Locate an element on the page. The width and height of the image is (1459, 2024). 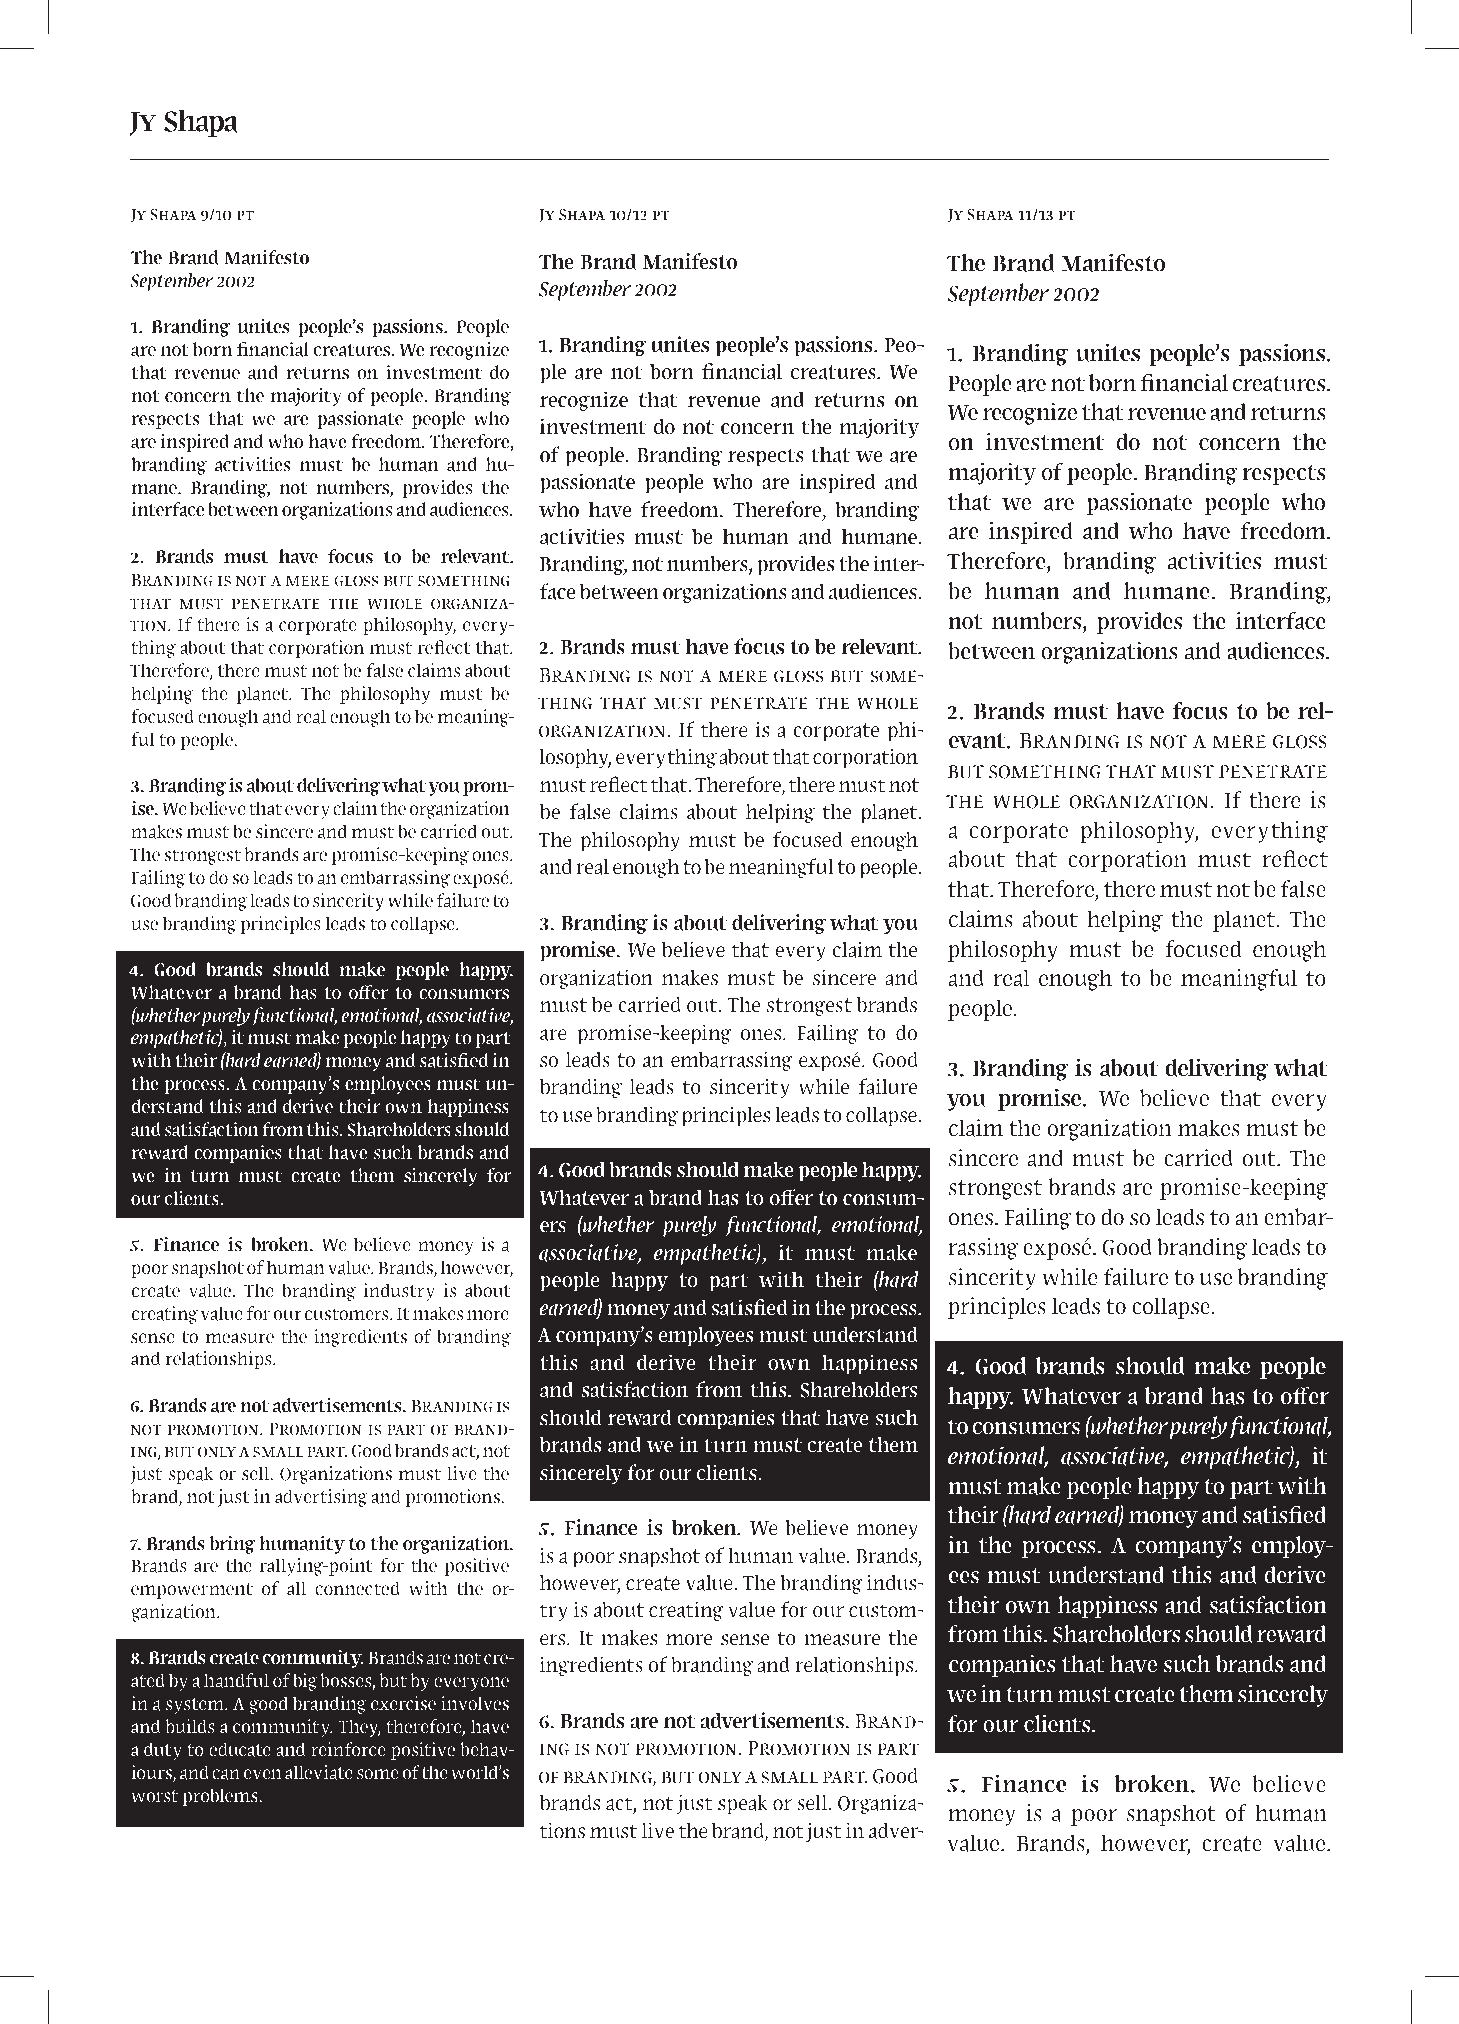
empowerment is located at coordinates (192, 1591).
